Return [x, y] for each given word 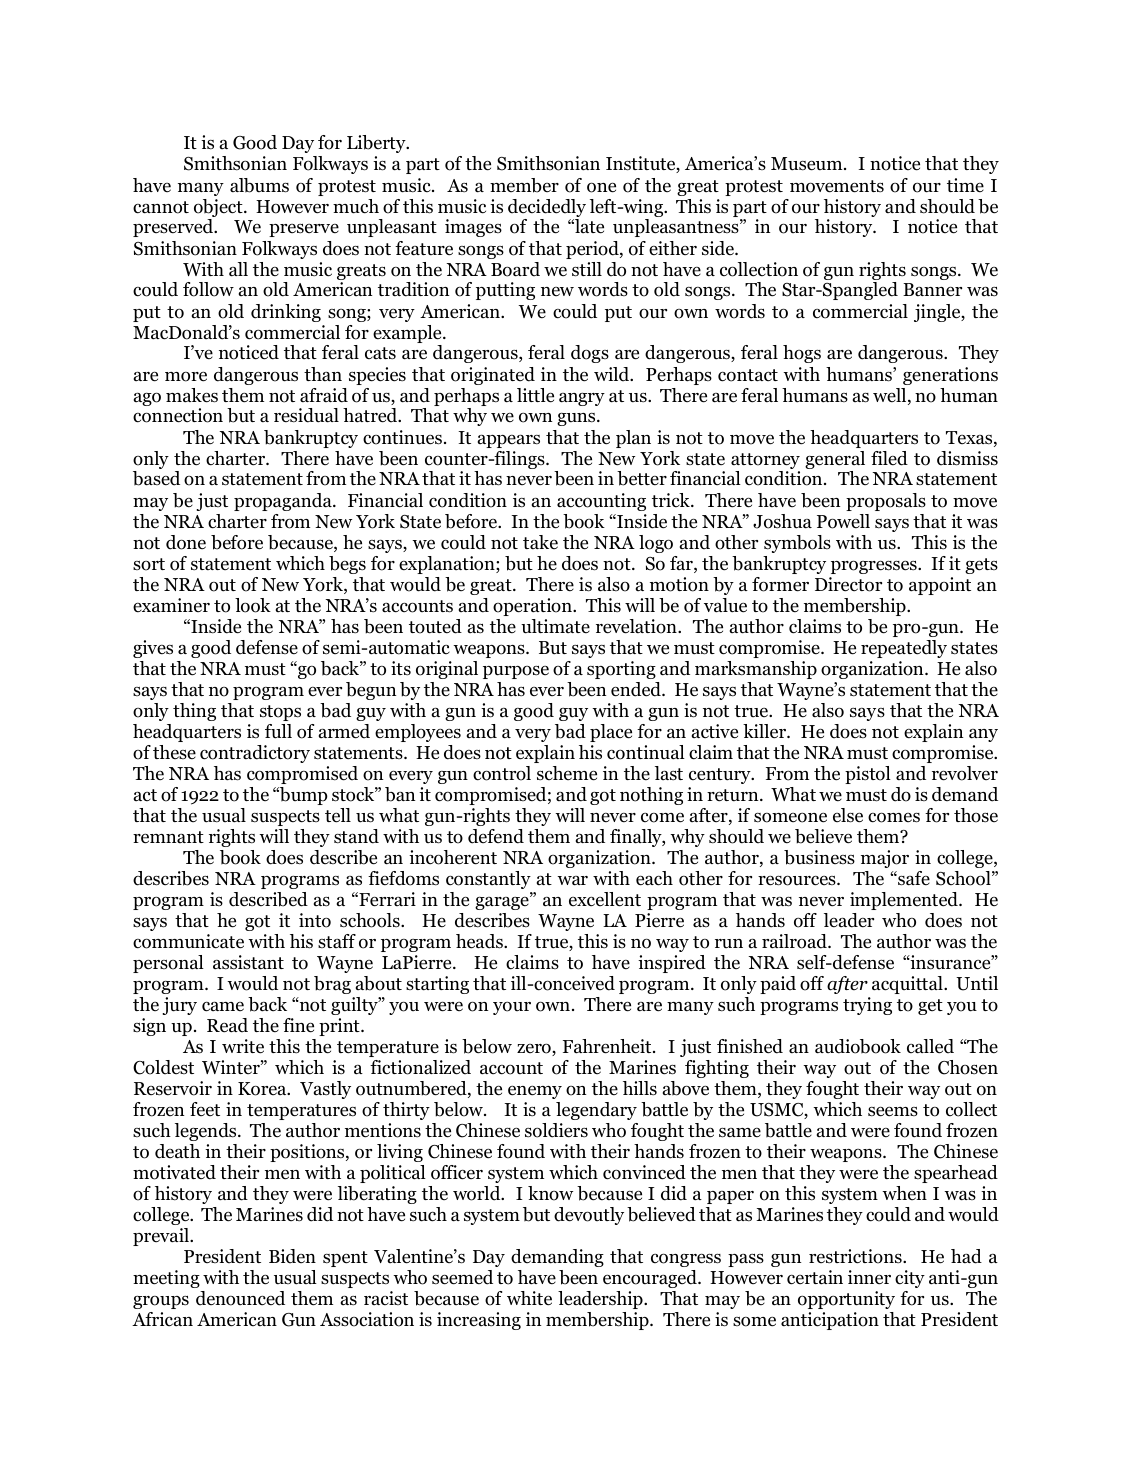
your [512, 1008]
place [611, 733]
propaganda [284, 502]
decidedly [547, 209]
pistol [868, 775]
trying [867, 1006]
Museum [808, 164]
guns [577, 419]
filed [889, 458]
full [278, 731]
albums [259, 185]
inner [869, 1277]
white [529, 1298]
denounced [240, 1298]
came [223, 1006]
